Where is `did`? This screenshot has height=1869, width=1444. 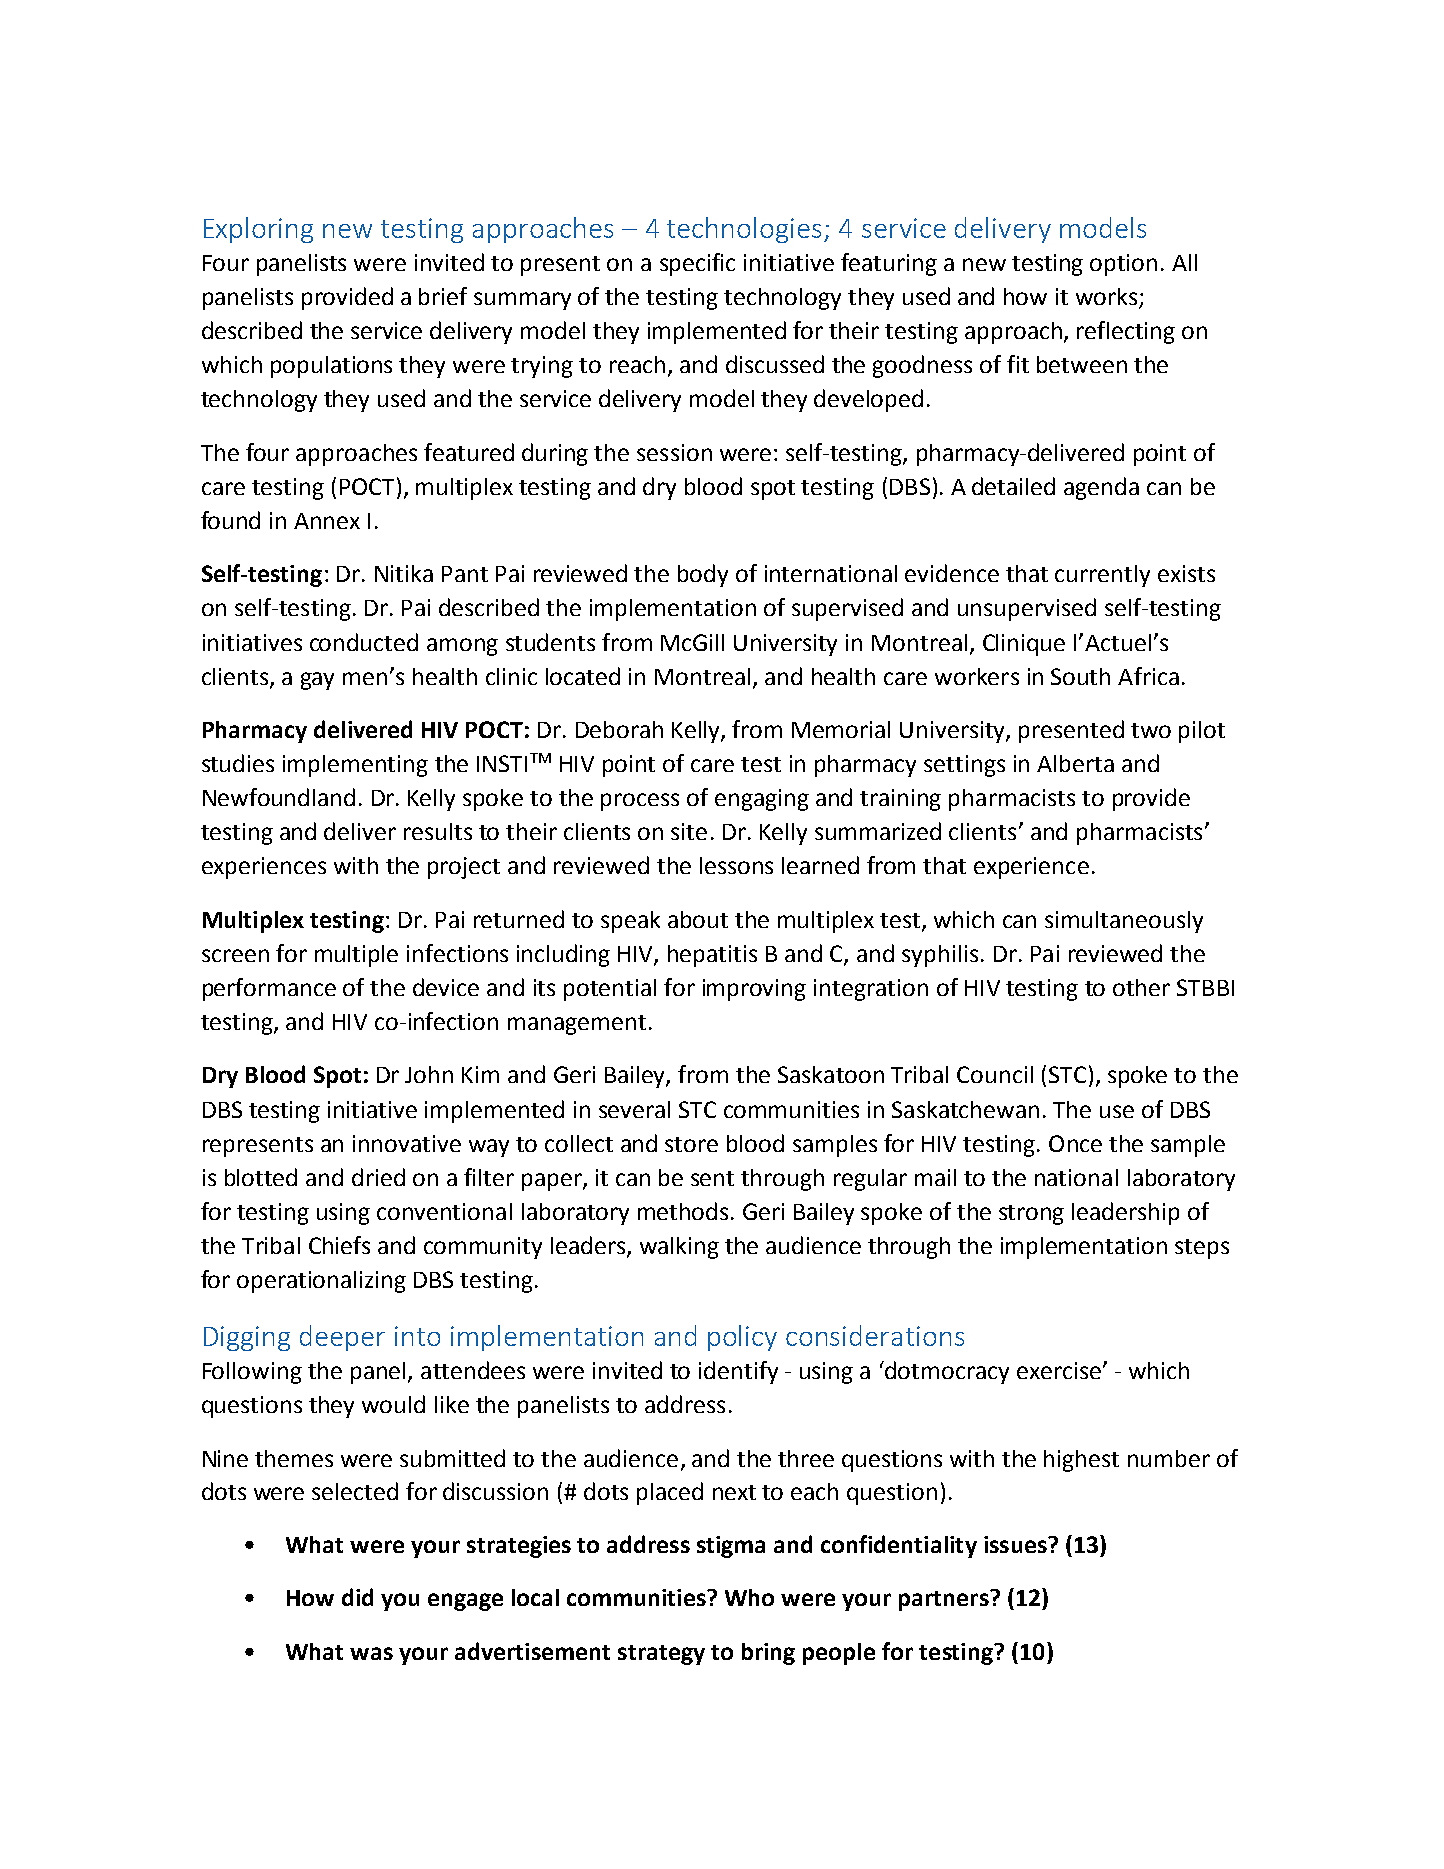 did is located at coordinates (357, 1597).
